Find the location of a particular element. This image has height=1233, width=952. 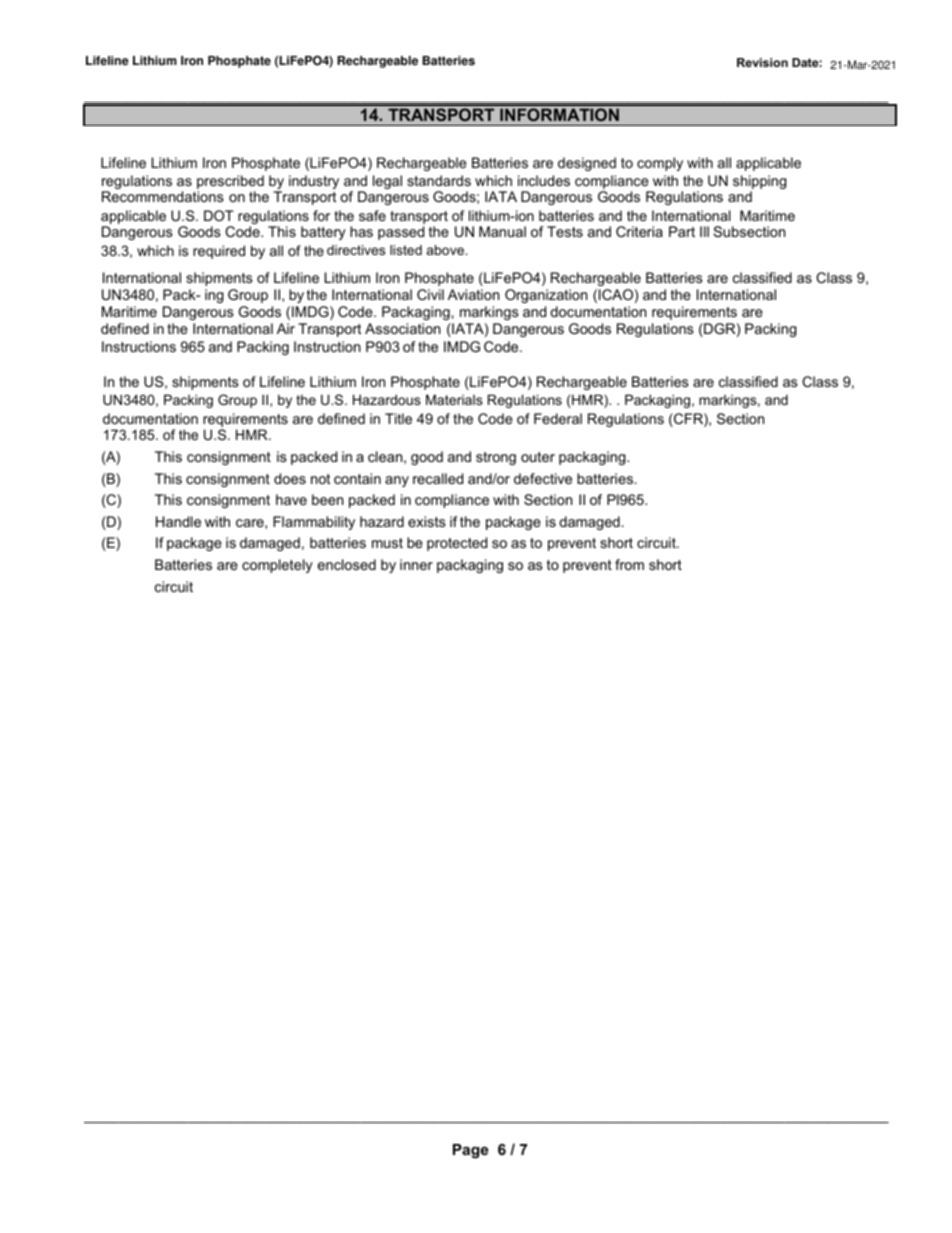

must is located at coordinates (387, 543).
